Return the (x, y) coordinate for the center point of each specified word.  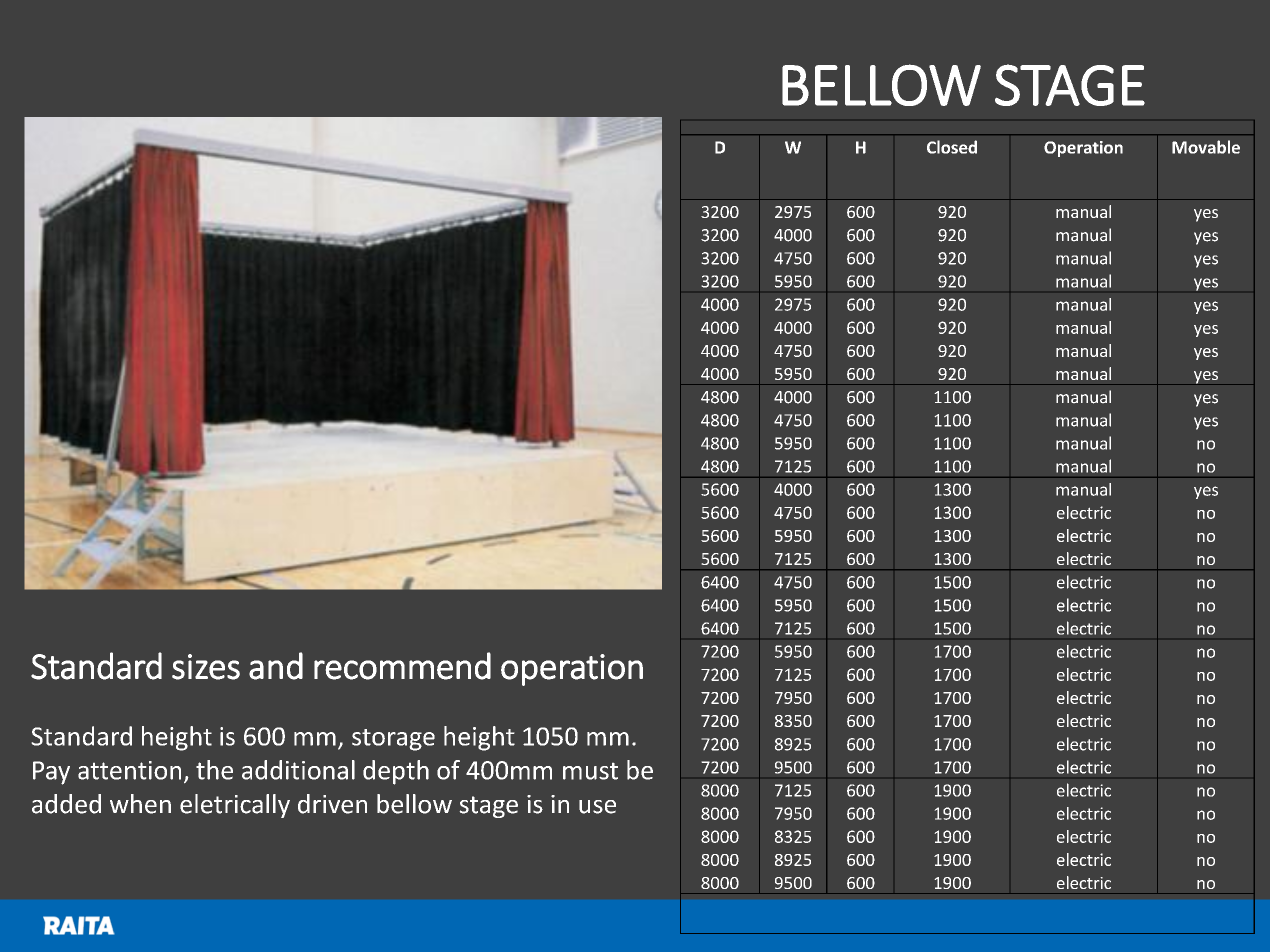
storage (393, 740)
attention (129, 770)
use (597, 807)
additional (298, 770)
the (214, 770)
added (66, 804)
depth (396, 772)
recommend (402, 666)
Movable (1206, 147)
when (140, 804)
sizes (206, 667)
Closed (952, 147)
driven (332, 804)
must (590, 771)
